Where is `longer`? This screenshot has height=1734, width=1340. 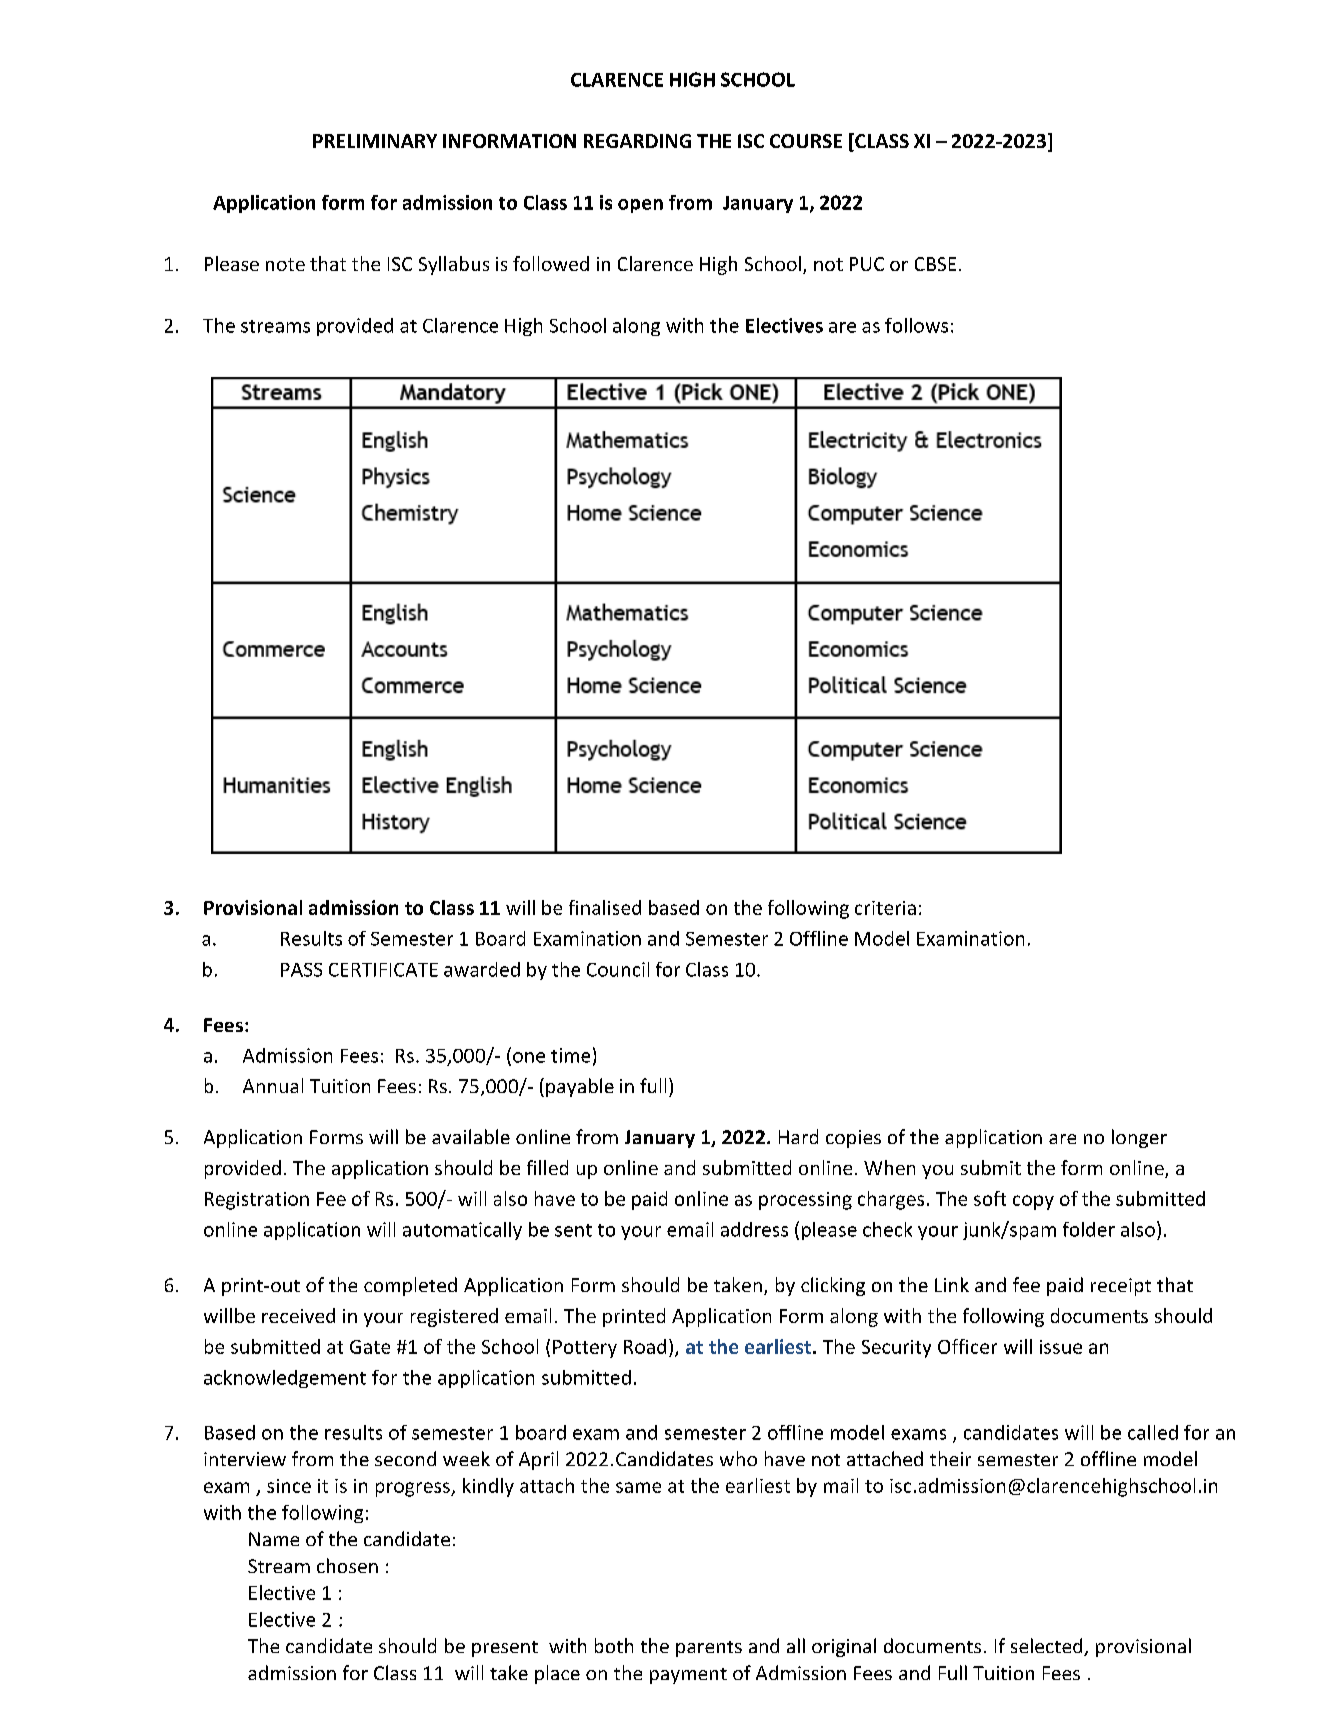
longer is located at coordinates (1139, 1138).
